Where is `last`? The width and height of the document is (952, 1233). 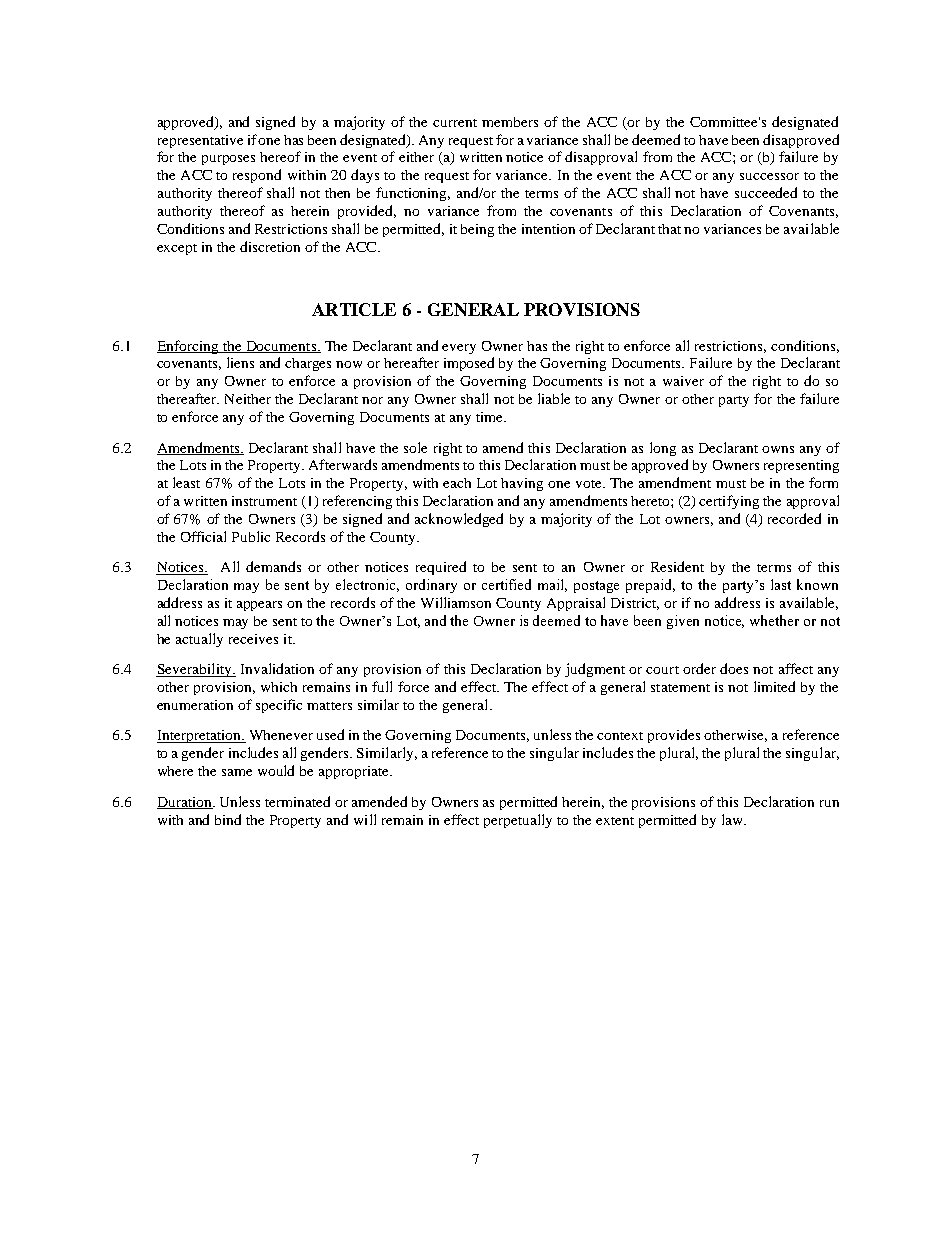
last is located at coordinates (781, 584).
